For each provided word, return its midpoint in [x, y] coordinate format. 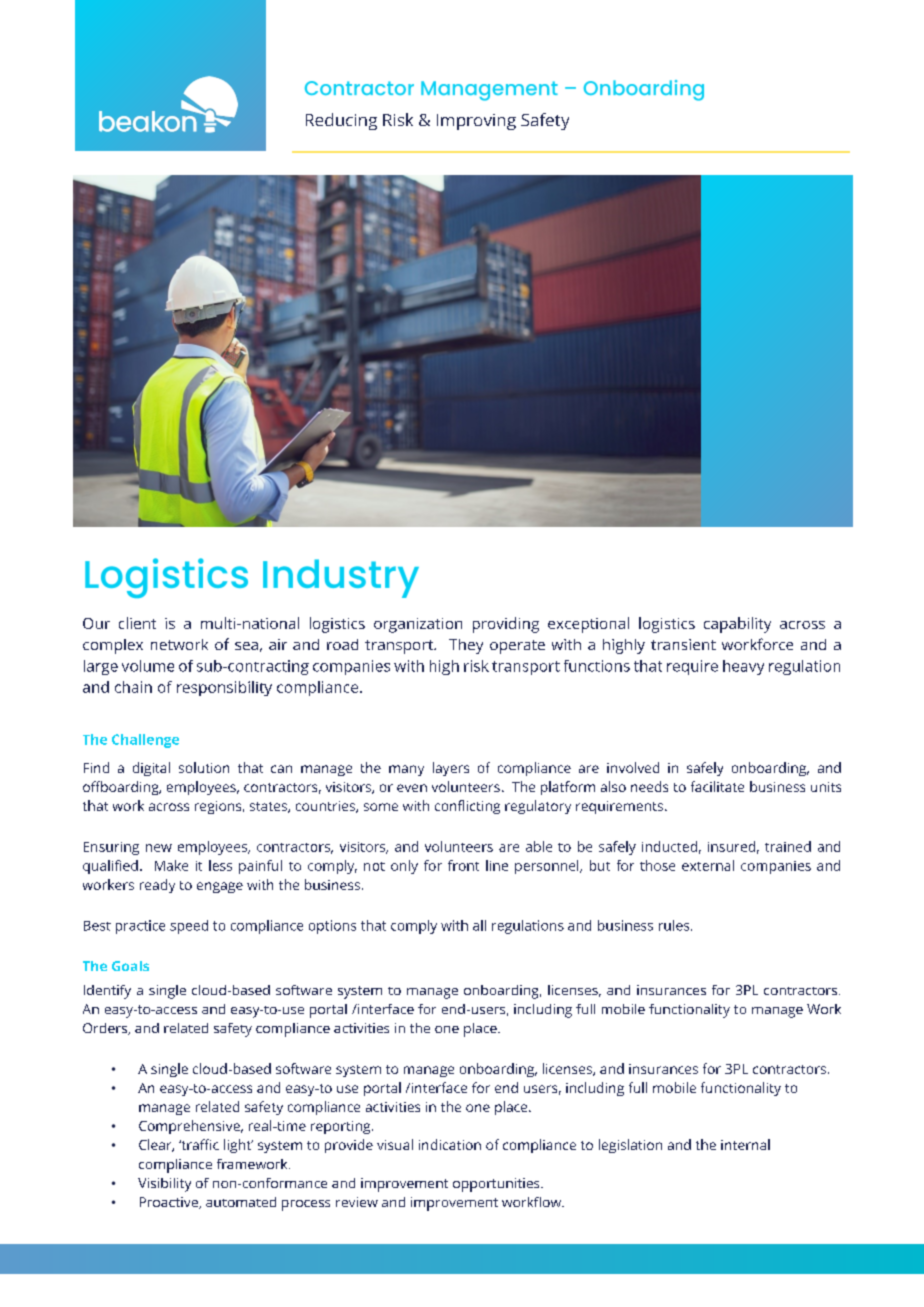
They [466, 646]
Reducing [341, 121]
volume [148, 666]
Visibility [164, 1185]
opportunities [497, 1185]
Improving [476, 122]
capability [737, 625]
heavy [743, 667]
